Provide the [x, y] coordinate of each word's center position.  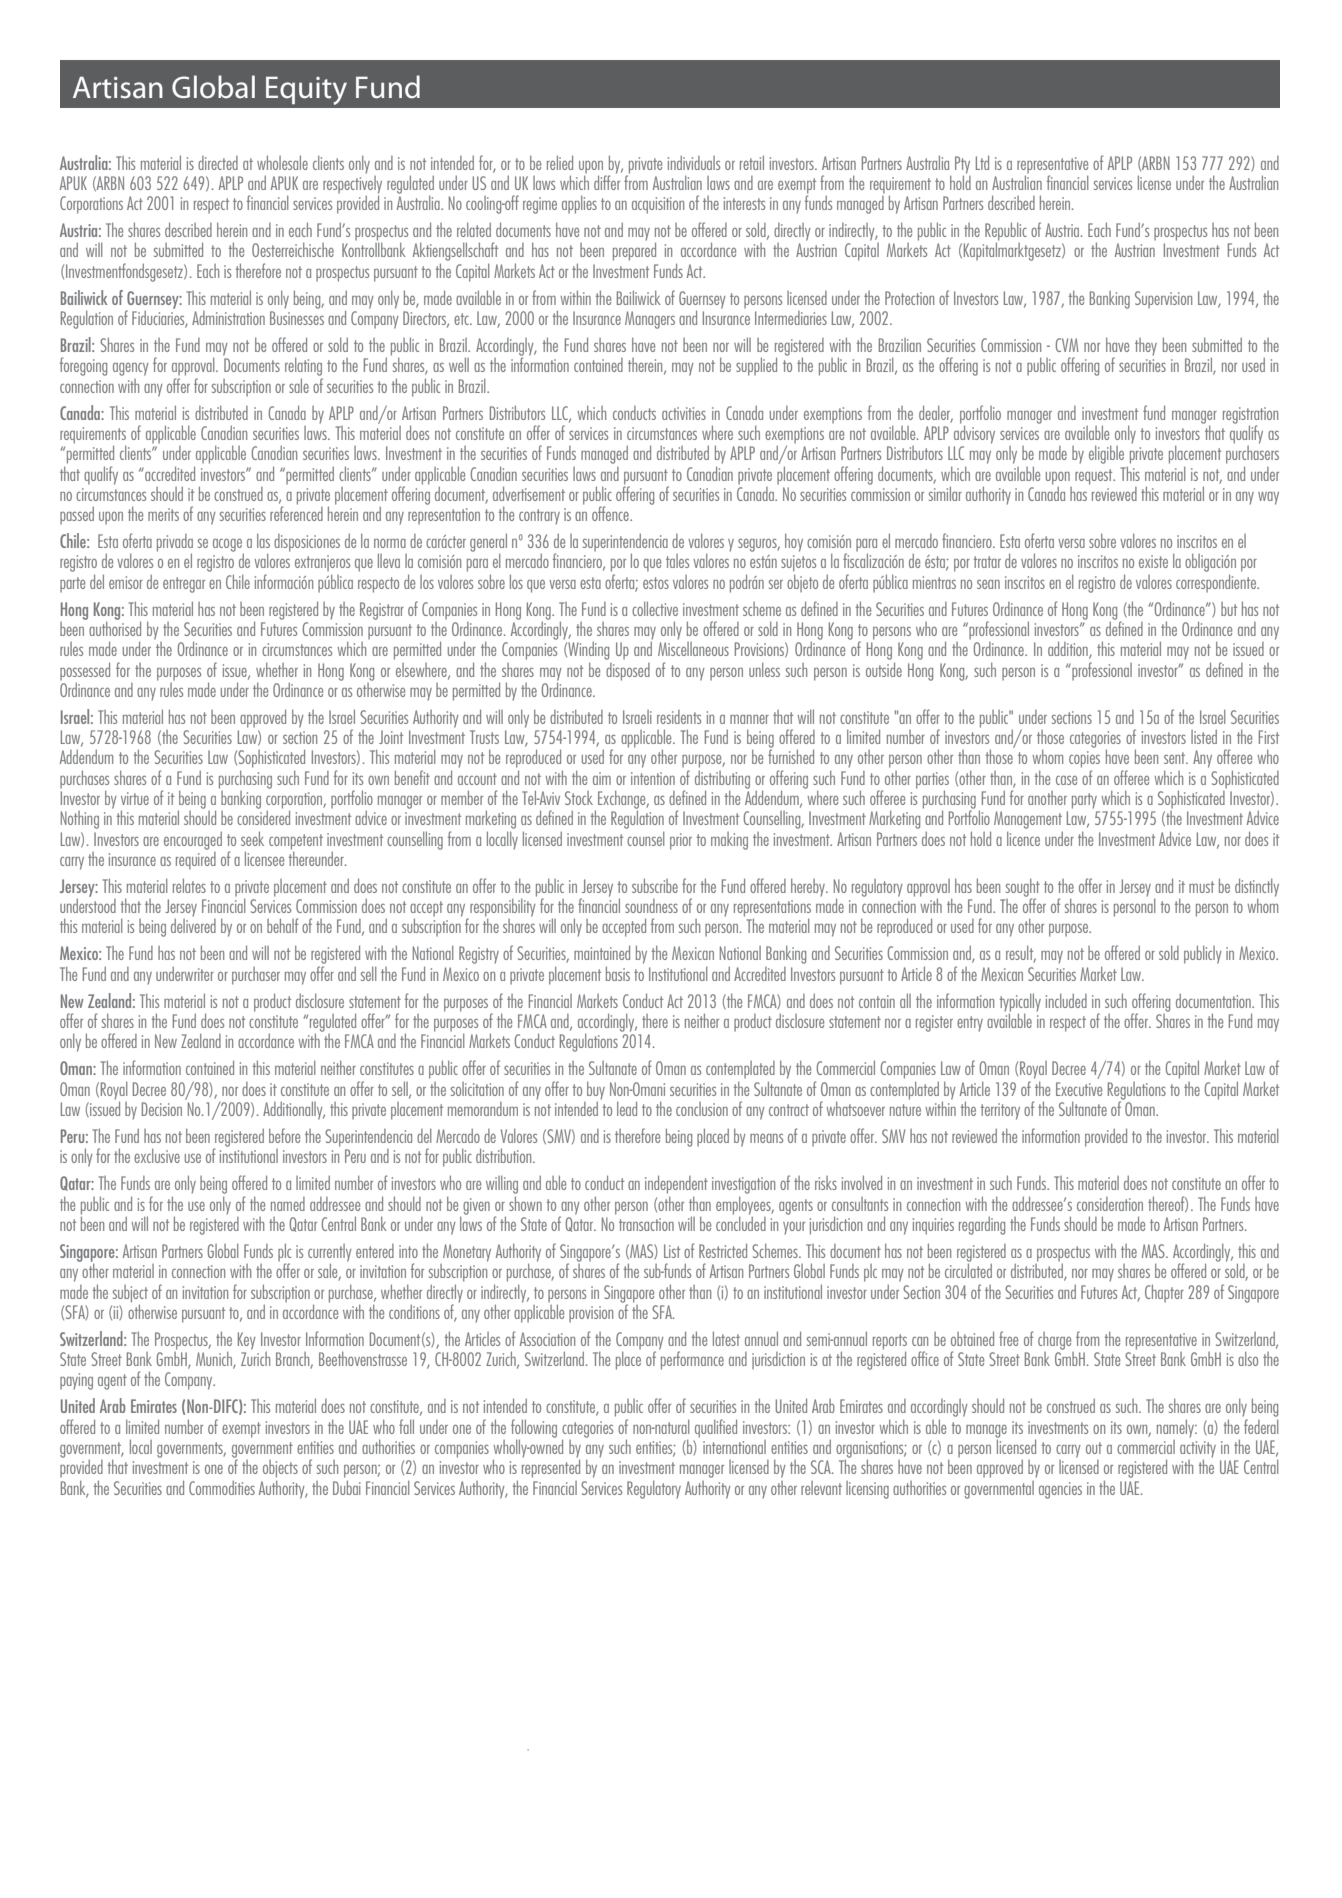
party [1084, 801]
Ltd [982, 162]
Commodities [222, 1488]
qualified [716, 1428]
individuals [694, 163]
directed [218, 163]
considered [263, 816]
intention [653, 778]
